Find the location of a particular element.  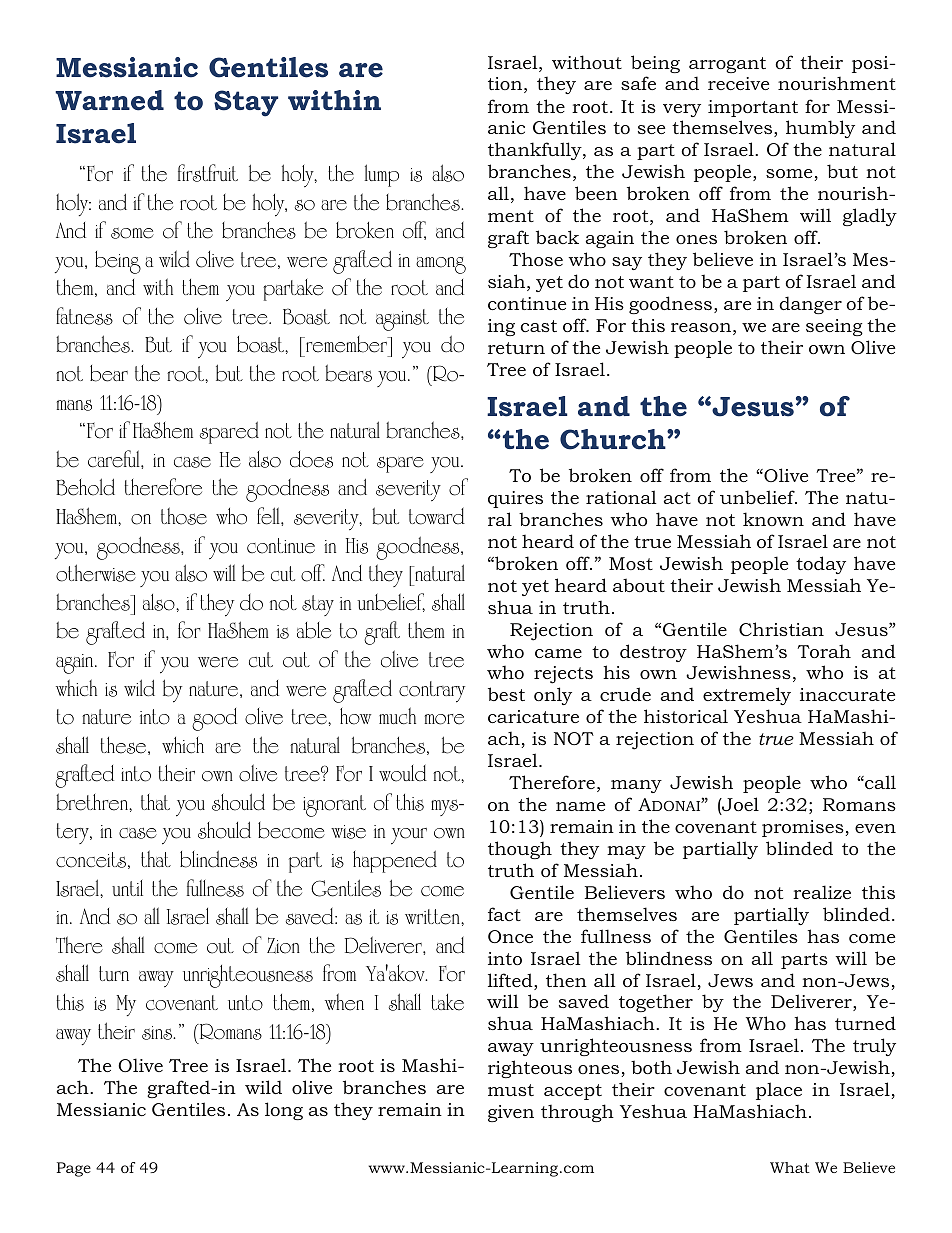

these is located at coordinates (125, 746).
